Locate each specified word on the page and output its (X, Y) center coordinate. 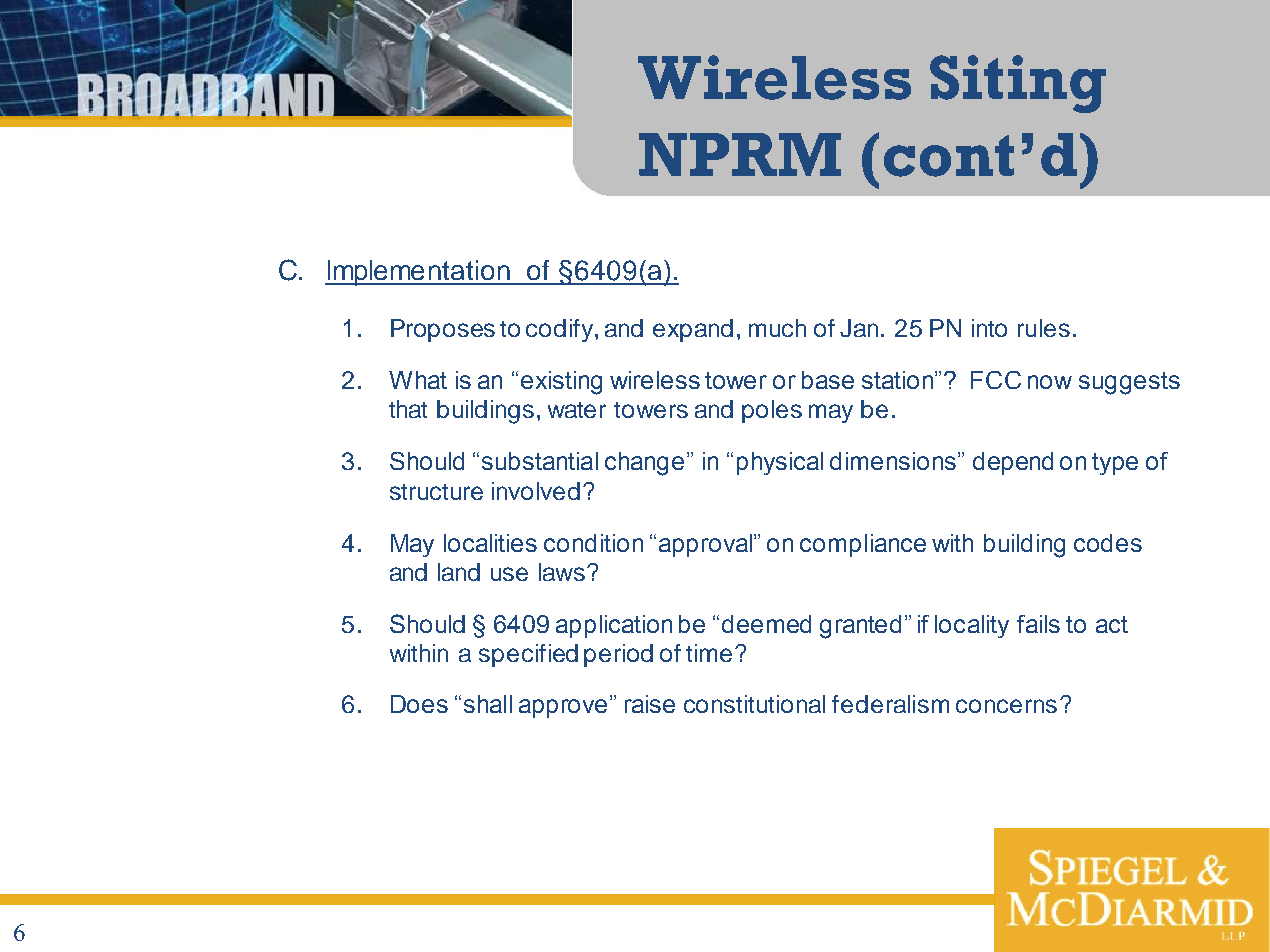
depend (1013, 463)
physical (780, 463)
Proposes (443, 330)
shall (488, 704)
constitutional (754, 704)
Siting (1018, 84)
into (989, 328)
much (777, 328)
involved (536, 491)
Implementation (419, 273)
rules (1044, 328)
